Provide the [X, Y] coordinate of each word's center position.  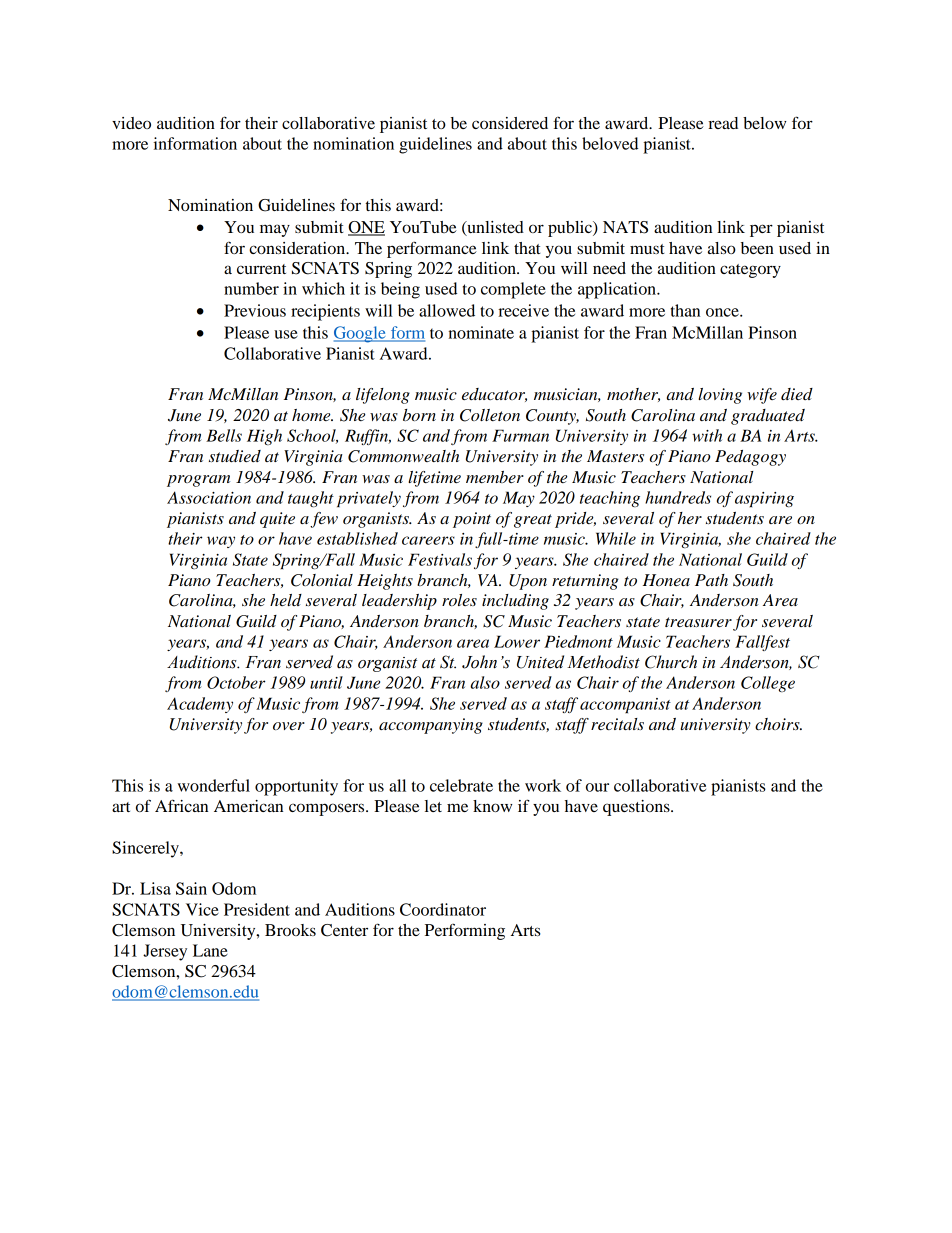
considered [510, 123]
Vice [202, 909]
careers [428, 540]
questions [637, 808]
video [131, 123]
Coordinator [443, 909]
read [723, 123]
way [221, 542]
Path [711, 580]
